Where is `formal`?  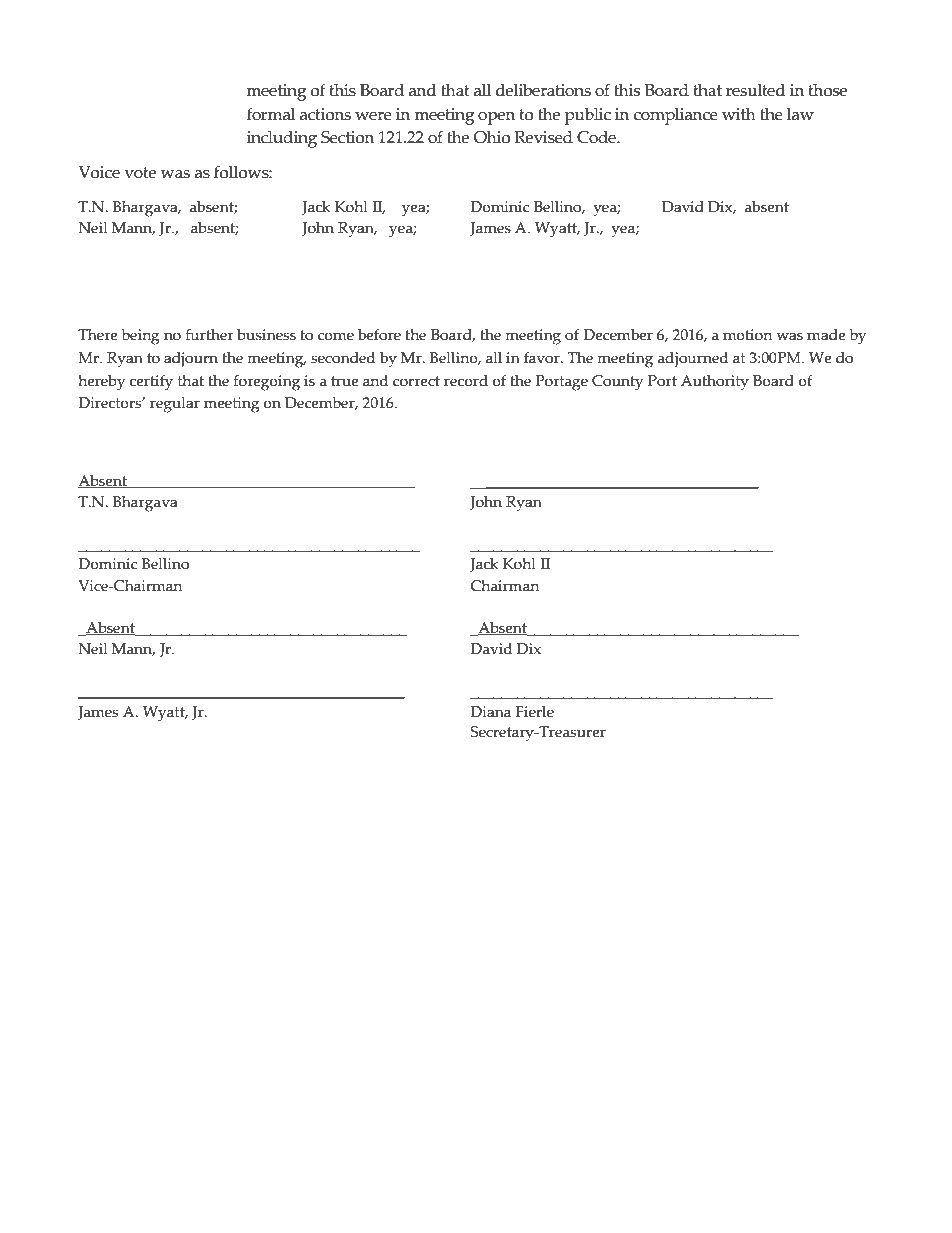
formal is located at coordinates (271, 114).
